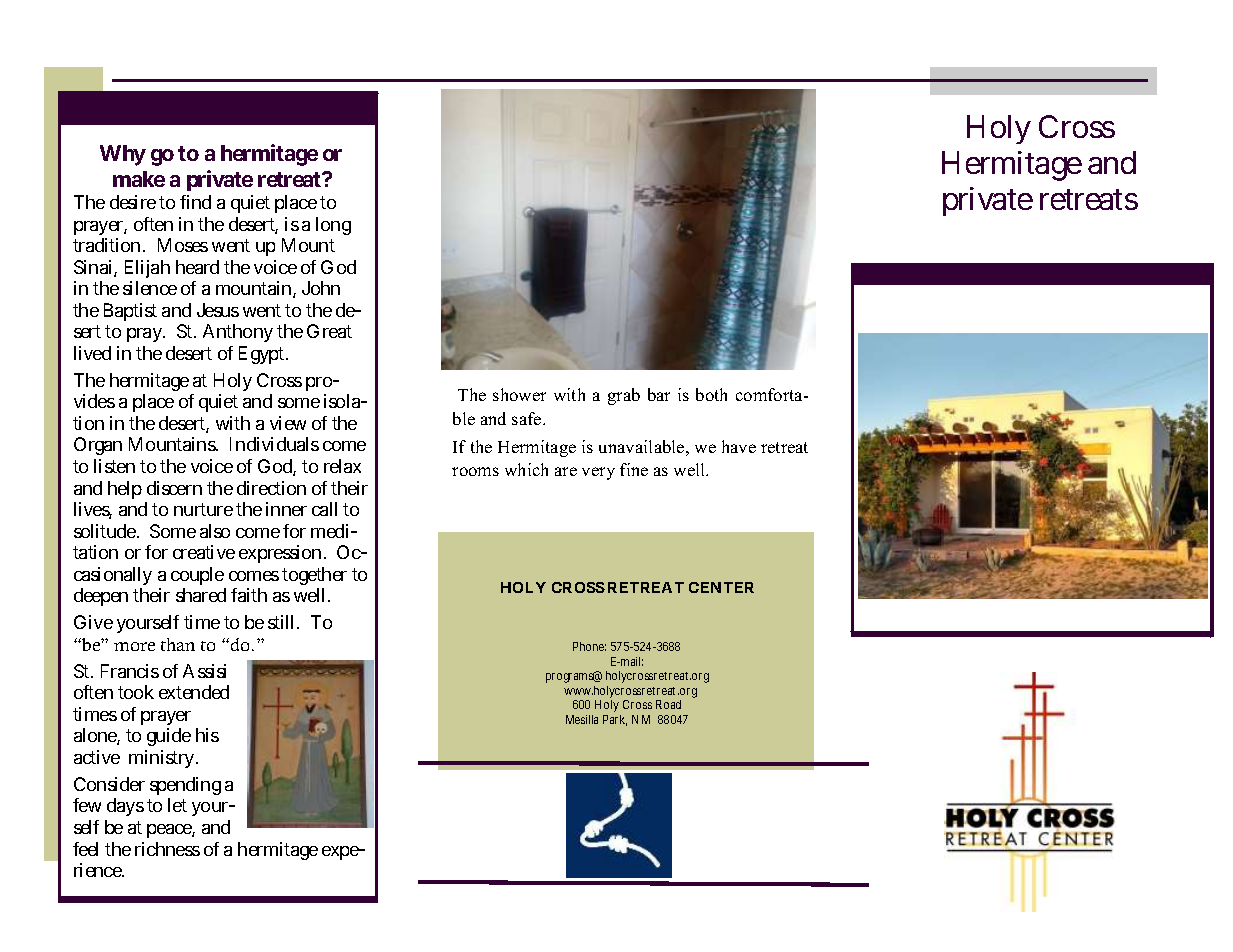 This screenshot has height=952, width=1233. I want to click on make, so click(139, 179).
